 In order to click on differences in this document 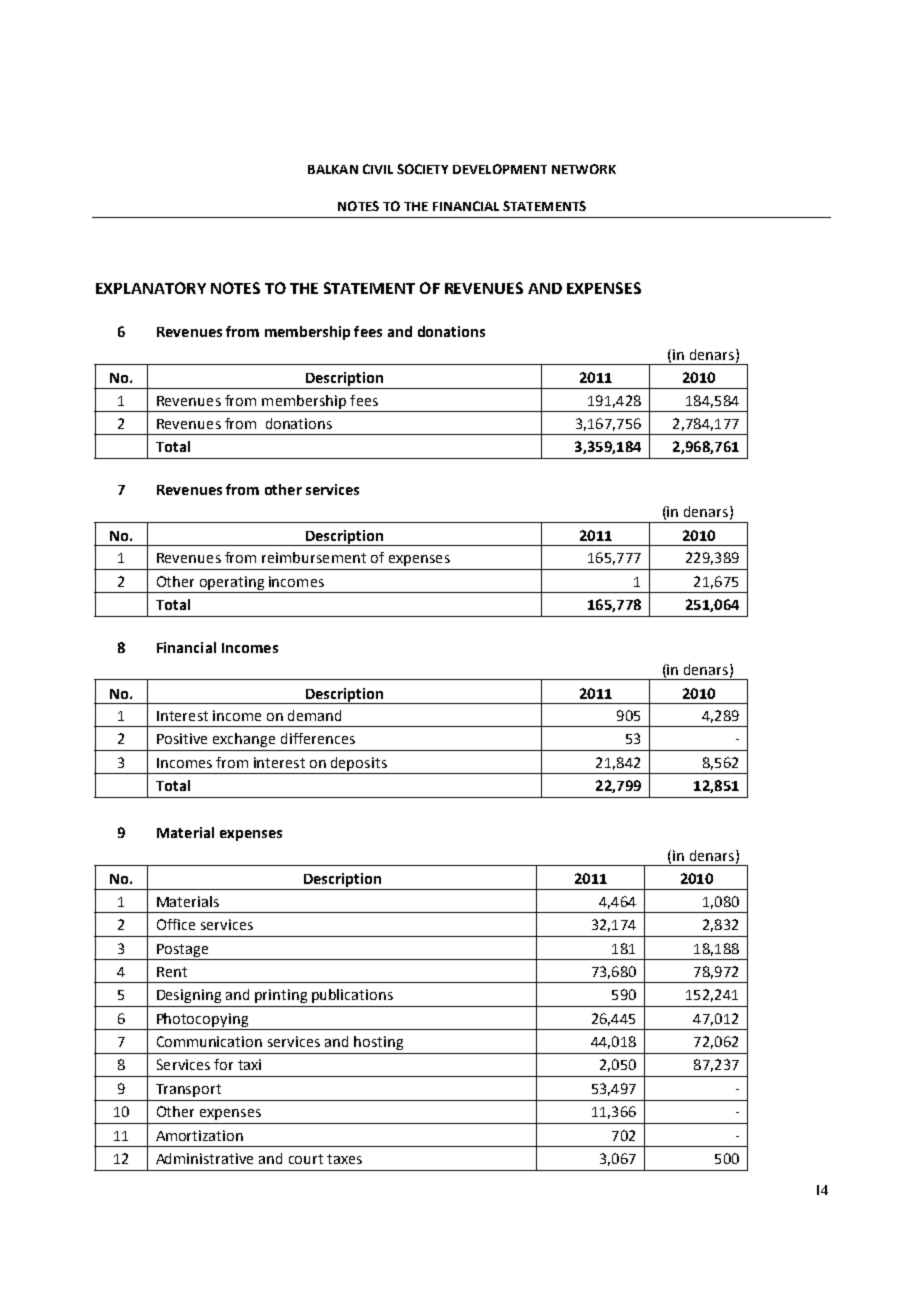, I will do `click(318, 738)`.
